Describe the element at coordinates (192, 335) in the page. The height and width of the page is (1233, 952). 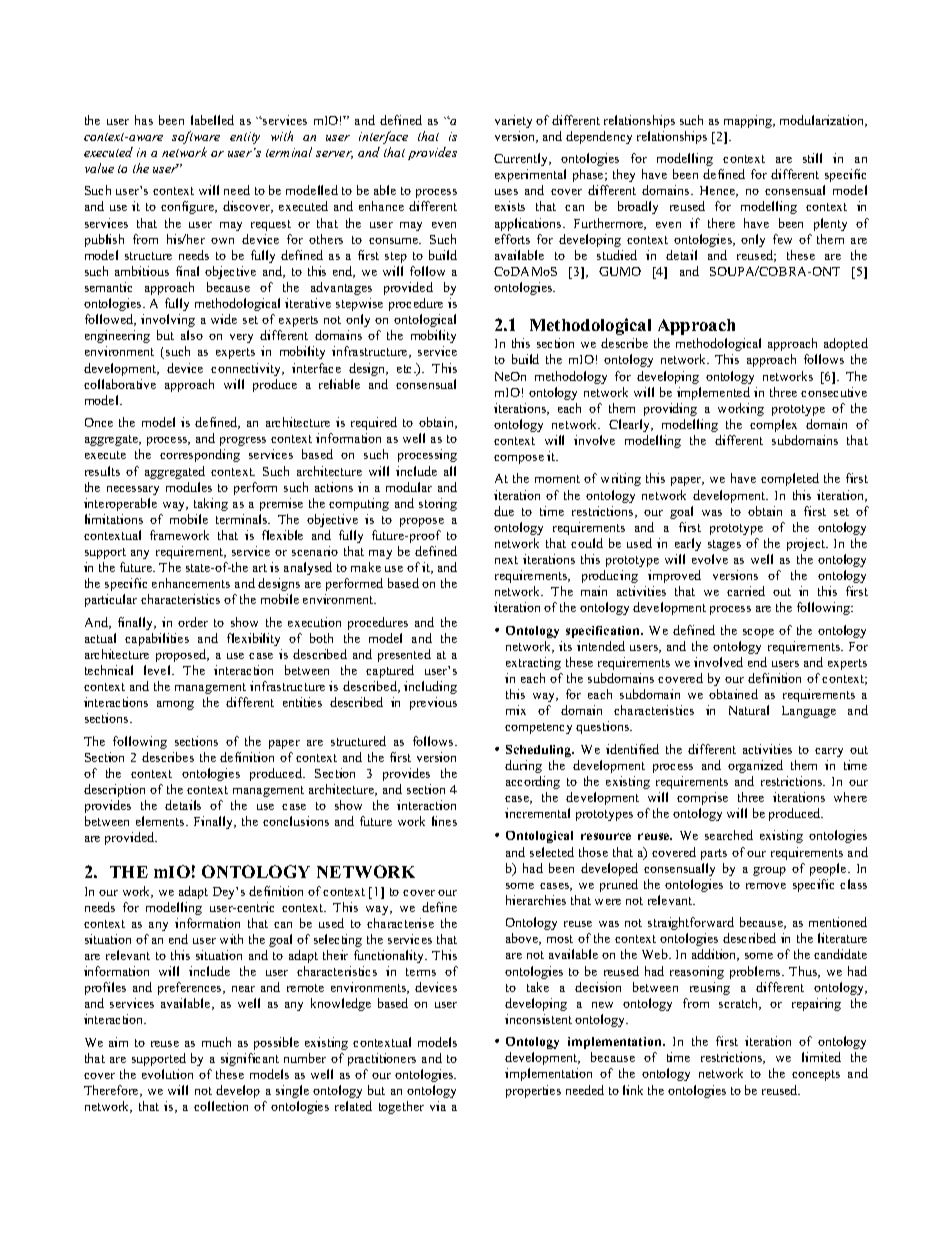
I see `also` at that location.
